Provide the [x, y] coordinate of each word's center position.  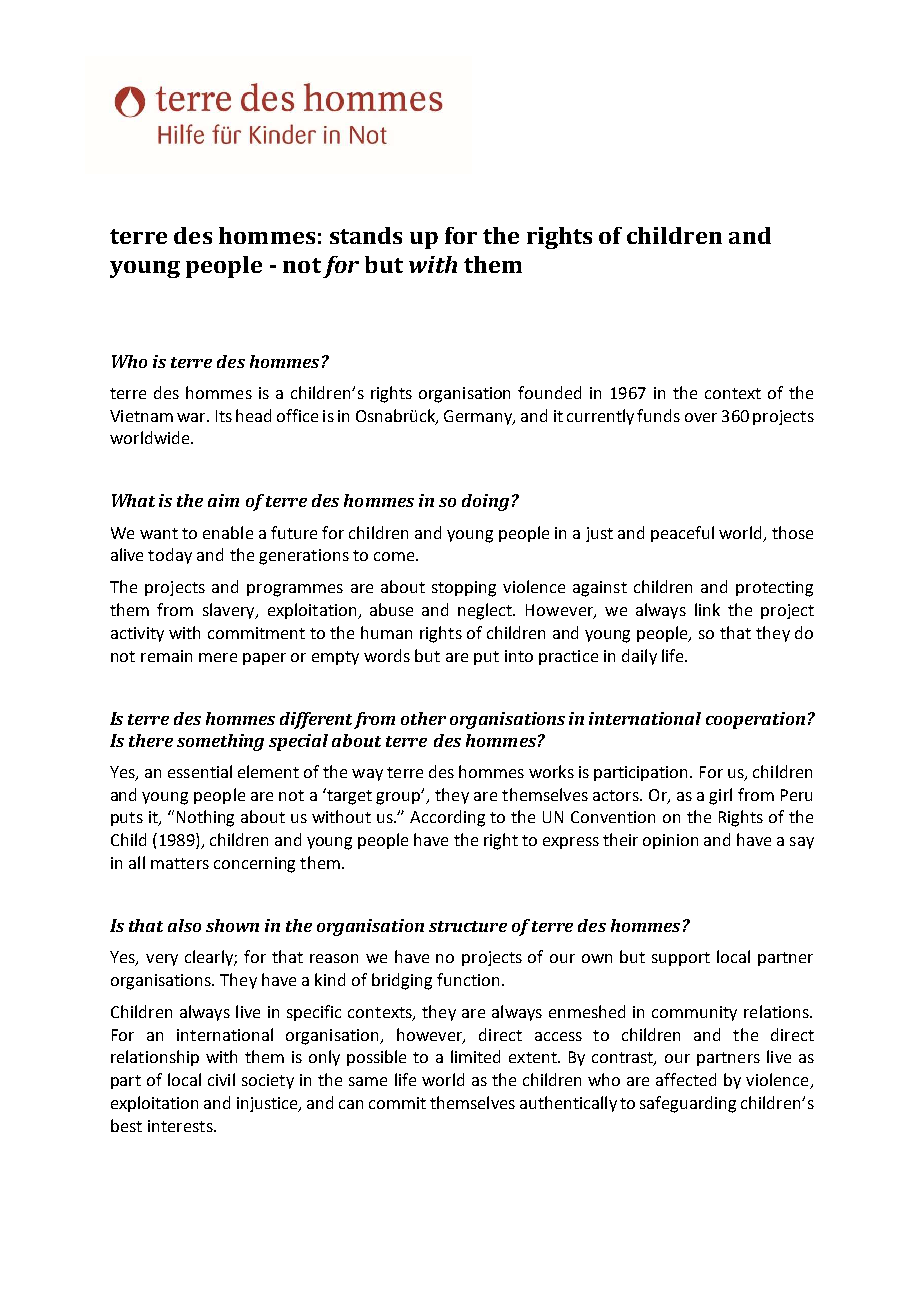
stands [366, 235]
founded [549, 392]
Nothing [205, 818]
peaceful [682, 534]
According [447, 818]
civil [221, 1079]
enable [228, 532]
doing [485, 502]
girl [720, 796]
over [701, 417]
